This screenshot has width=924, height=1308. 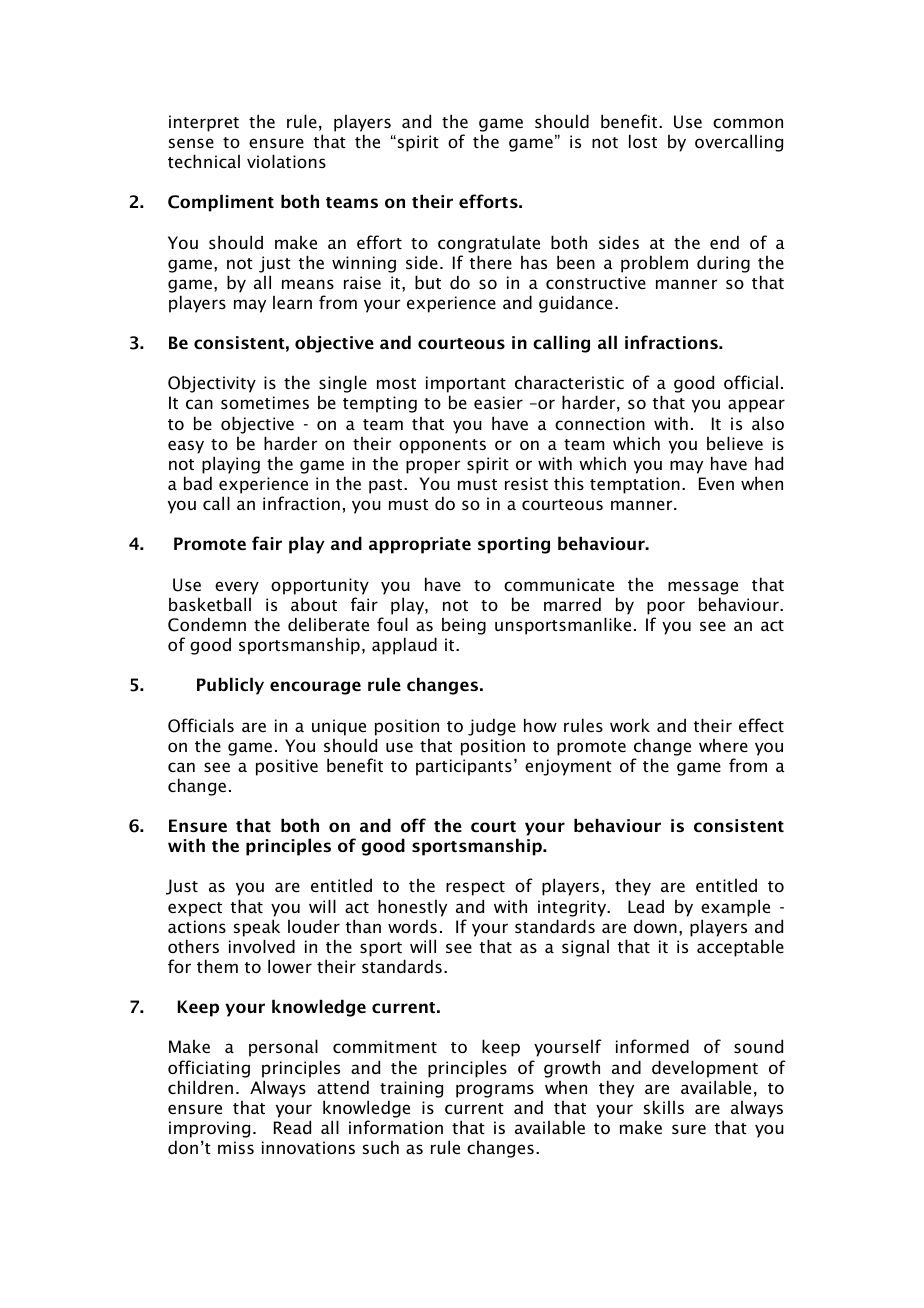 What do you see at coordinates (495, 1091) in the screenshot?
I see `programs` at bounding box center [495, 1091].
